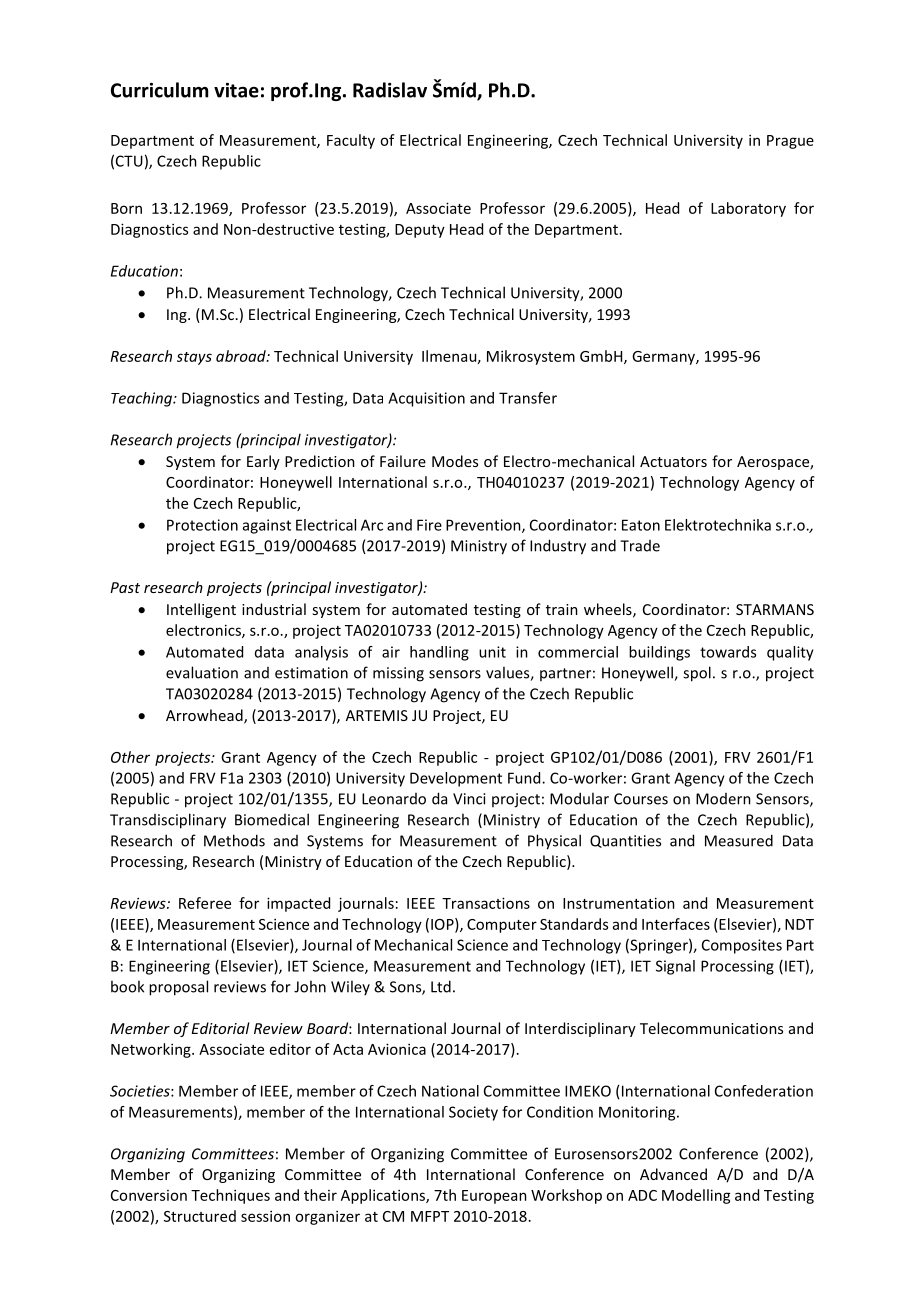  Describe the element at coordinates (739, 840) in the screenshot. I see `Measured` at that location.
